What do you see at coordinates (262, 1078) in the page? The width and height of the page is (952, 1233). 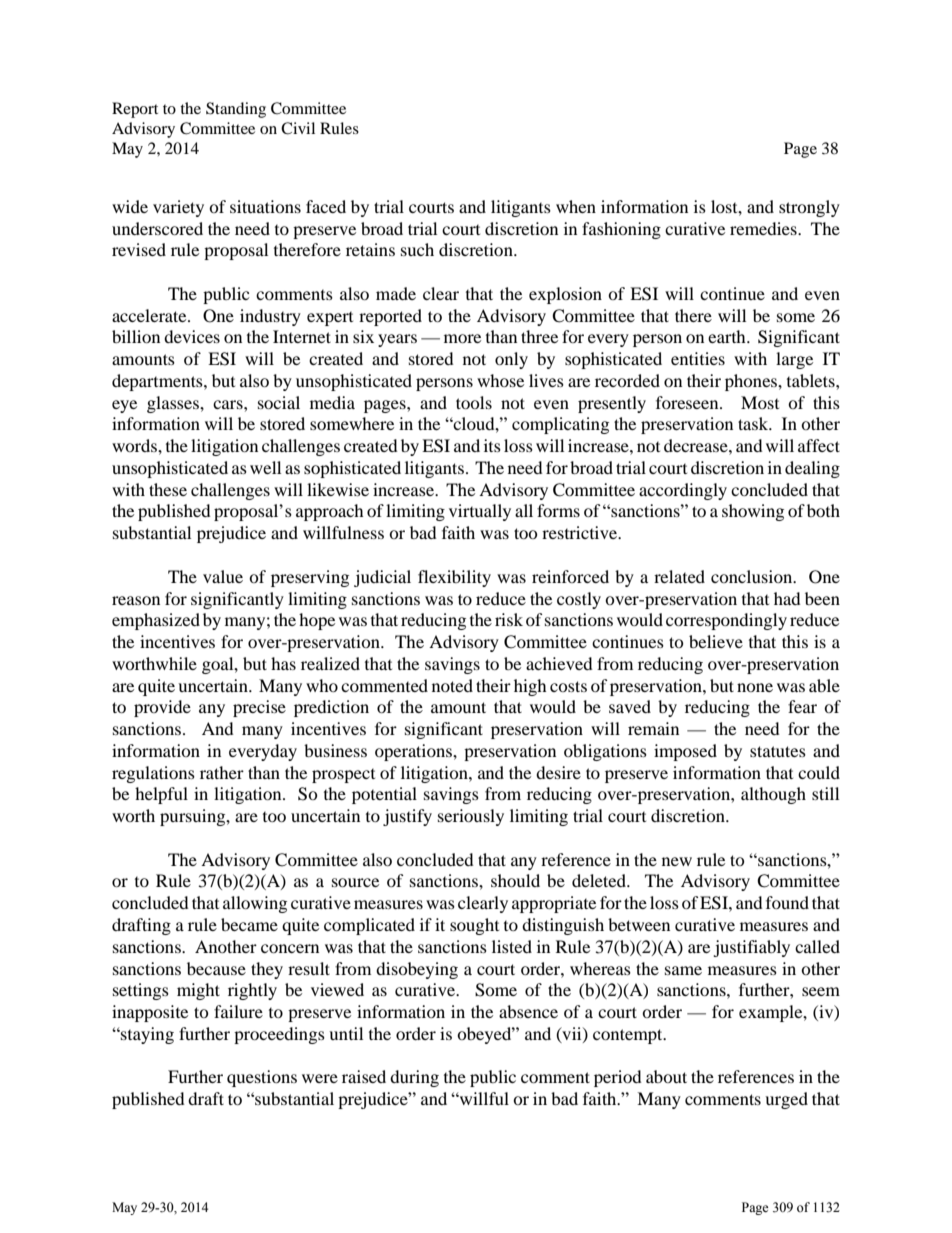 I see `questions` at bounding box center [262, 1078].
